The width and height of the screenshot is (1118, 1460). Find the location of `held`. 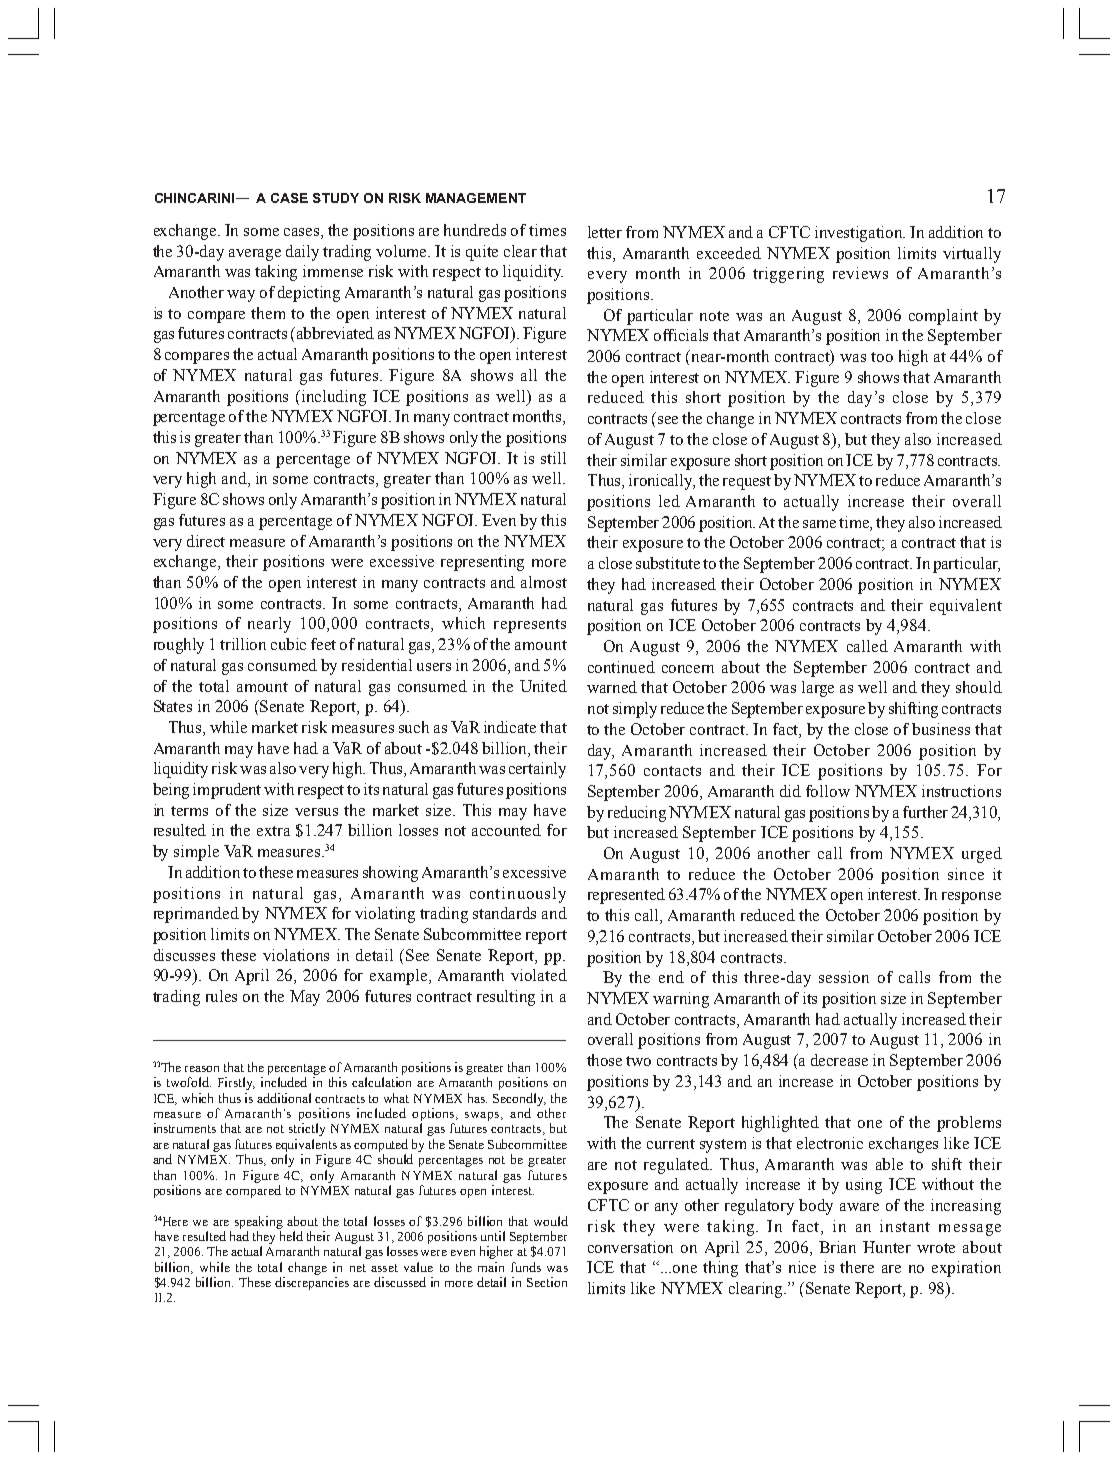

held is located at coordinates (291, 1236).
